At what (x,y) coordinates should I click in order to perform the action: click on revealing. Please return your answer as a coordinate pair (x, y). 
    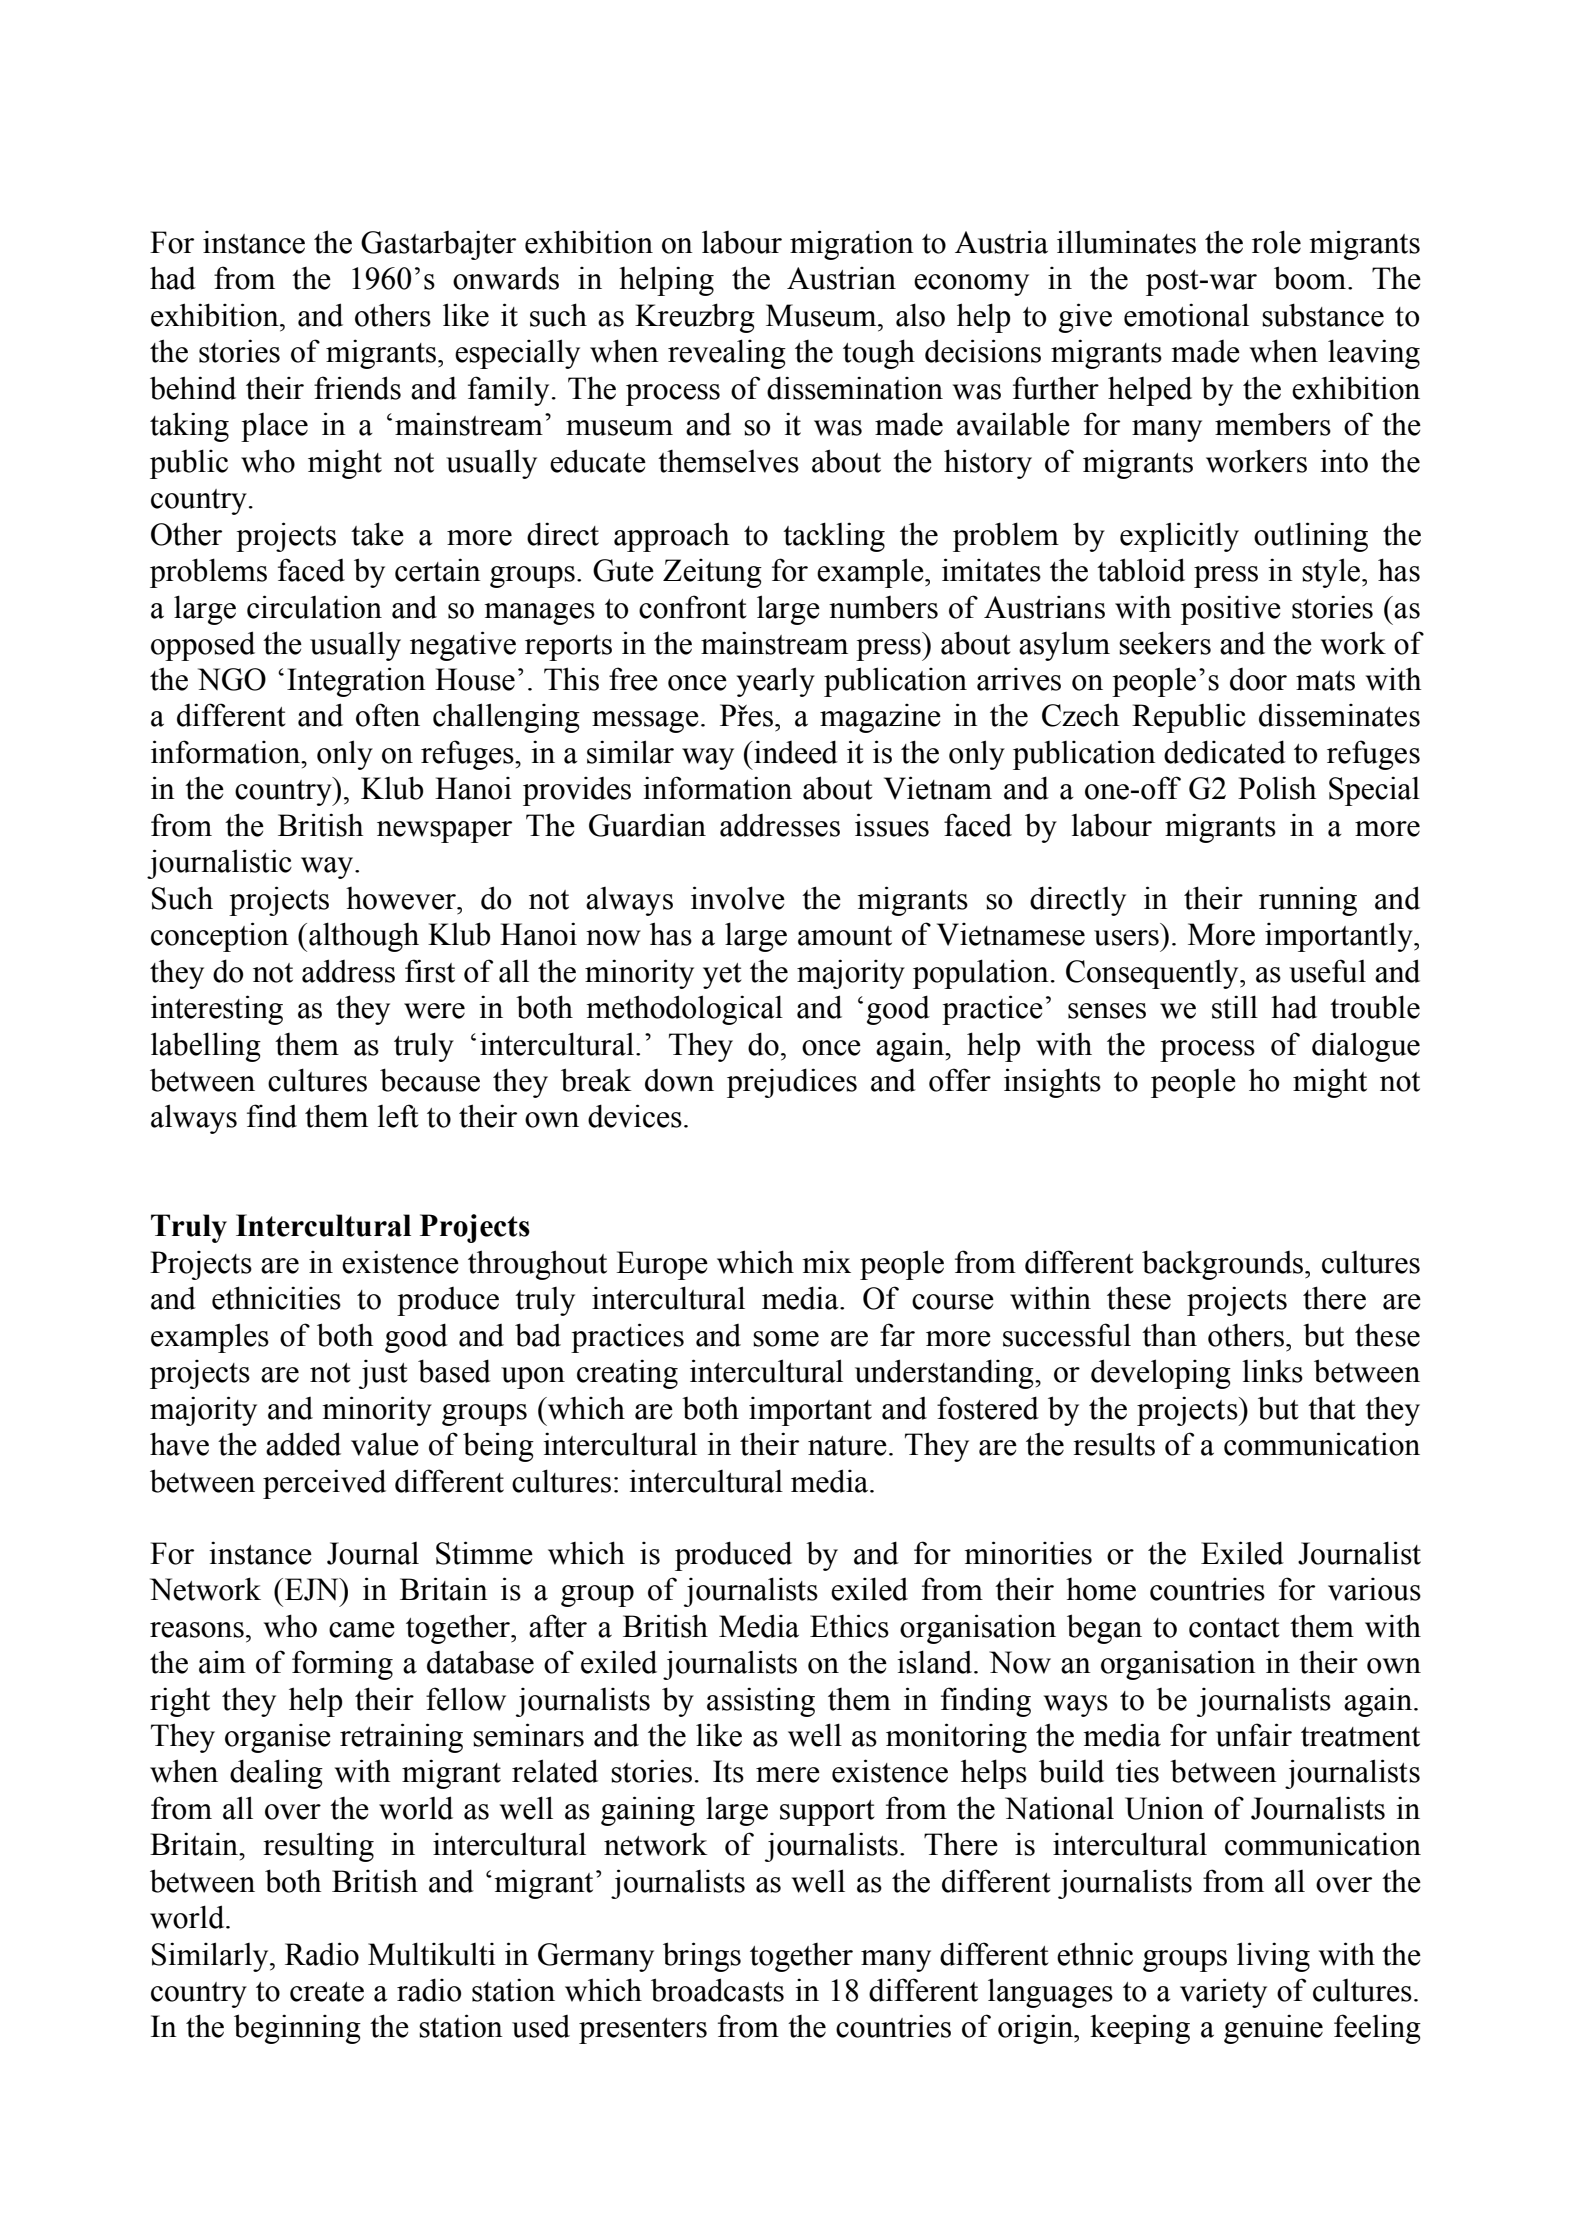
    Looking at the image, I should click on (727, 354).
